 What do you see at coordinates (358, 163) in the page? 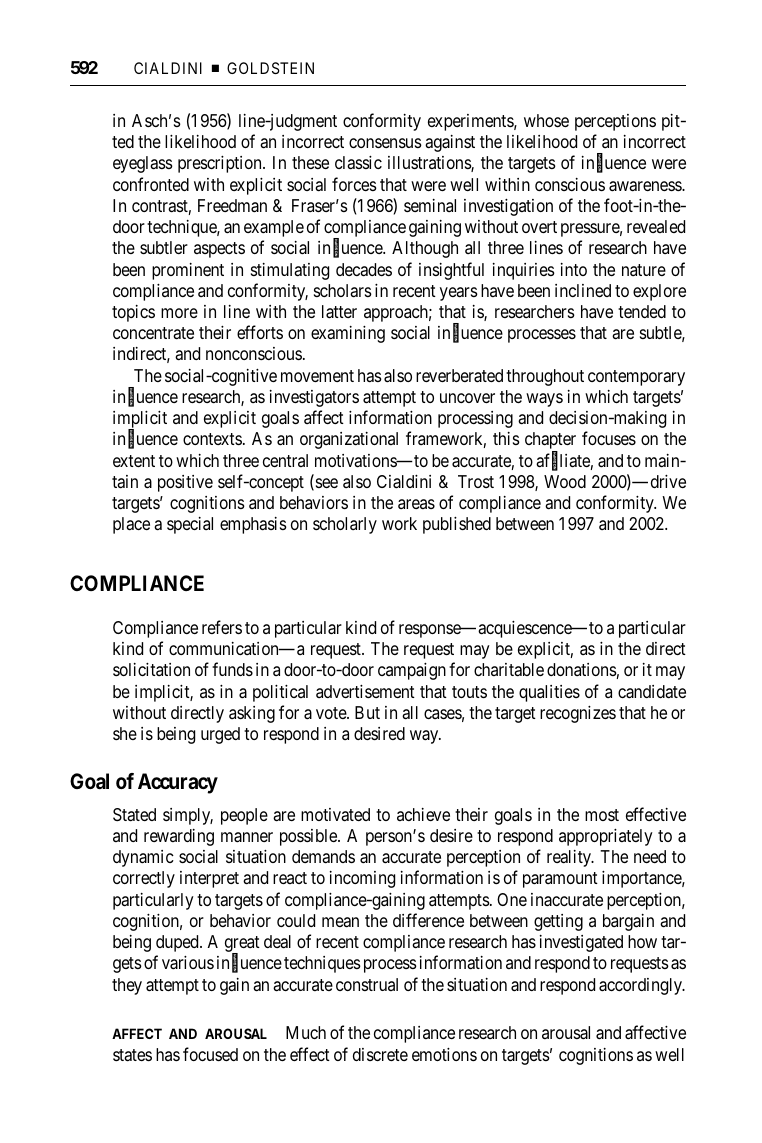
I see `classic` at bounding box center [358, 163].
